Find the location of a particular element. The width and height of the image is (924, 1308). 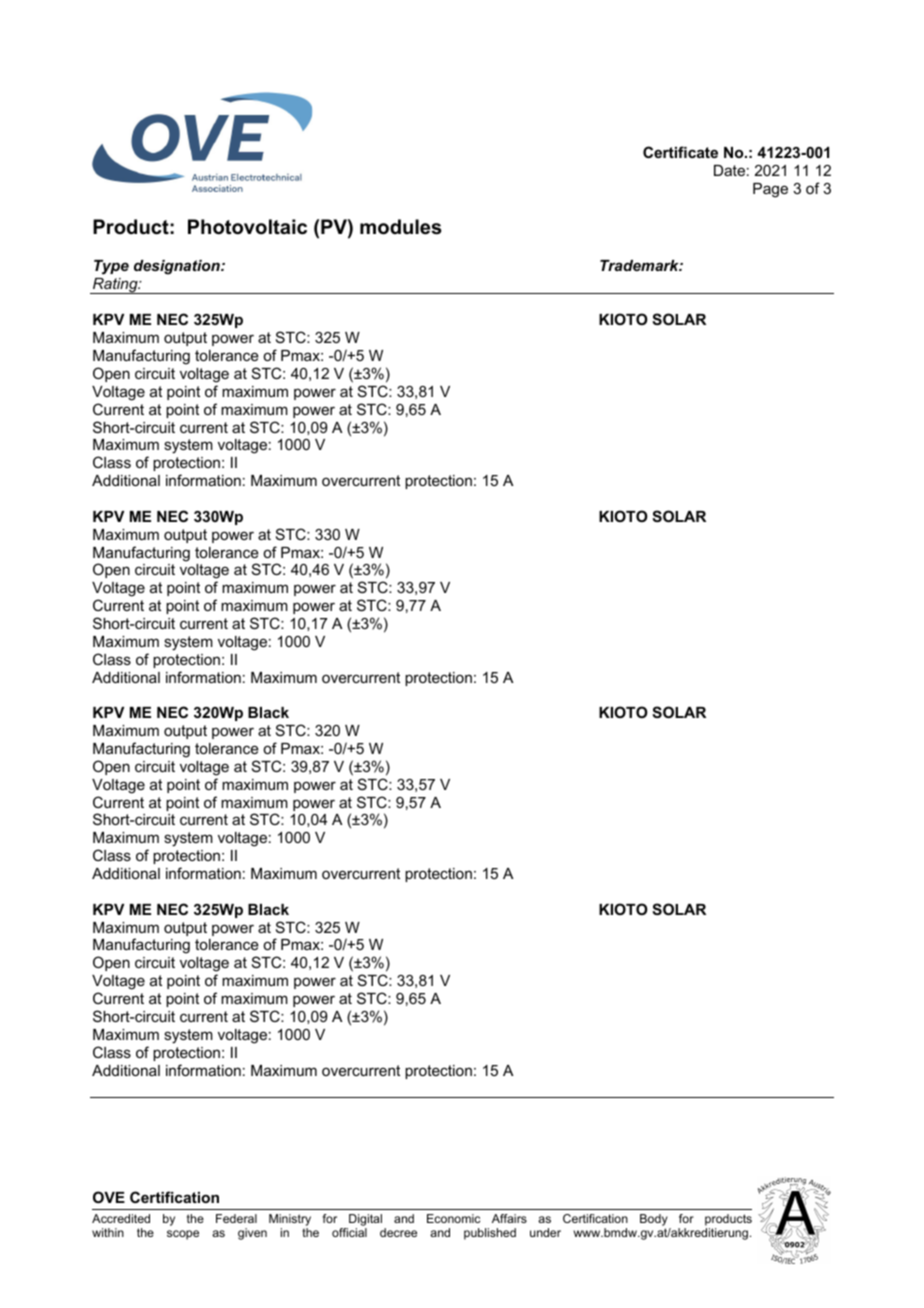

Photovoltaic is located at coordinates (247, 227).
